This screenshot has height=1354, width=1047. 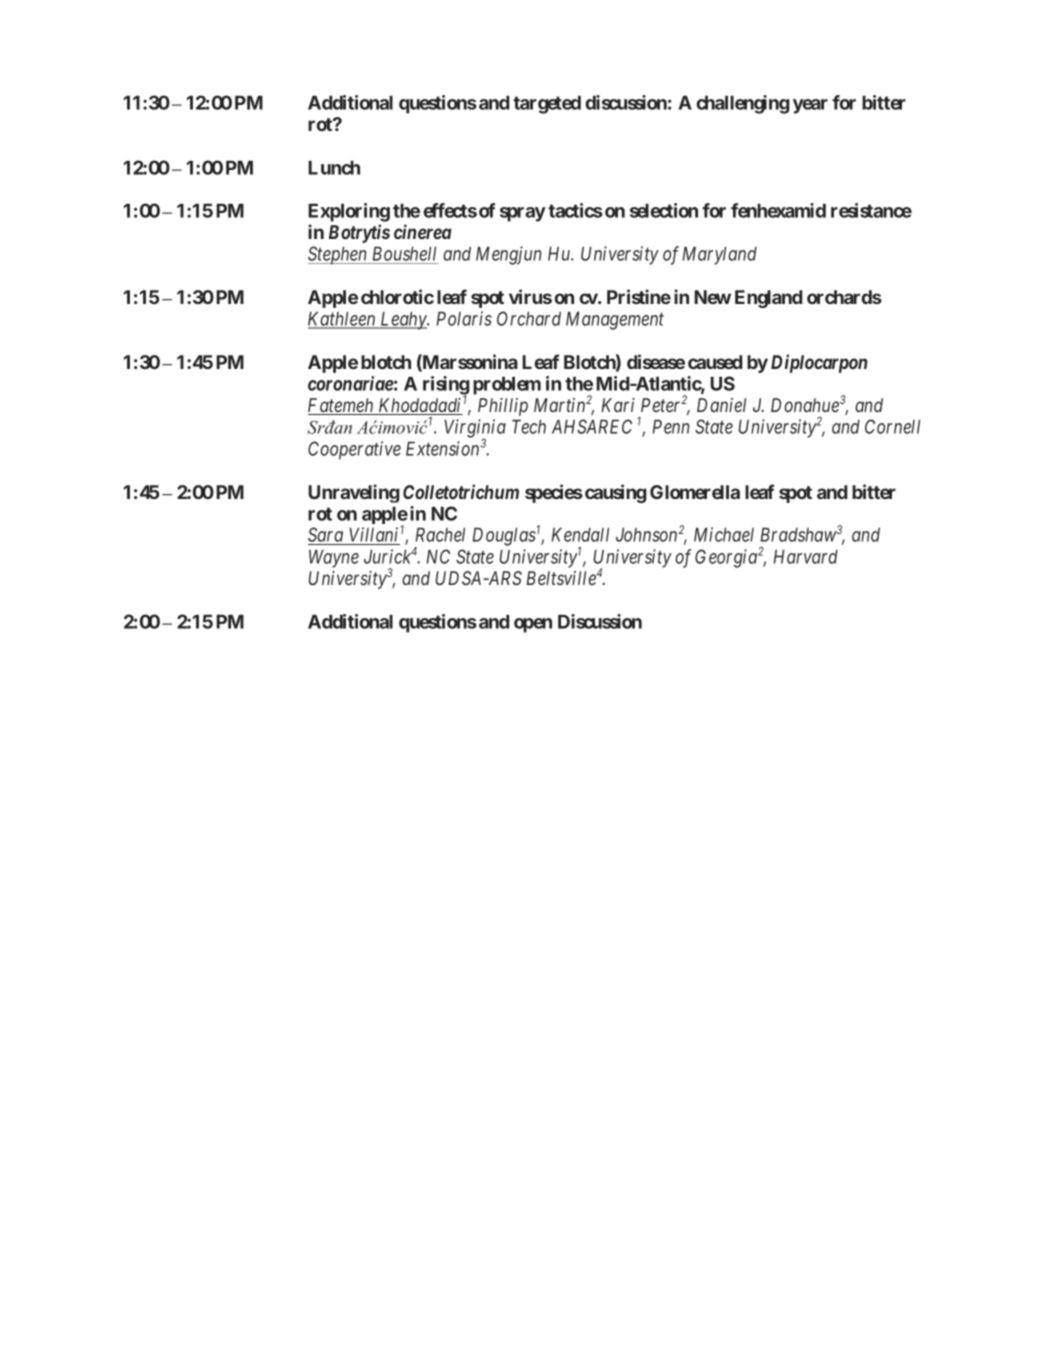 What do you see at coordinates (547, 104) in the screenshot?
I see `targeted` at bounding box center [547, 104].
